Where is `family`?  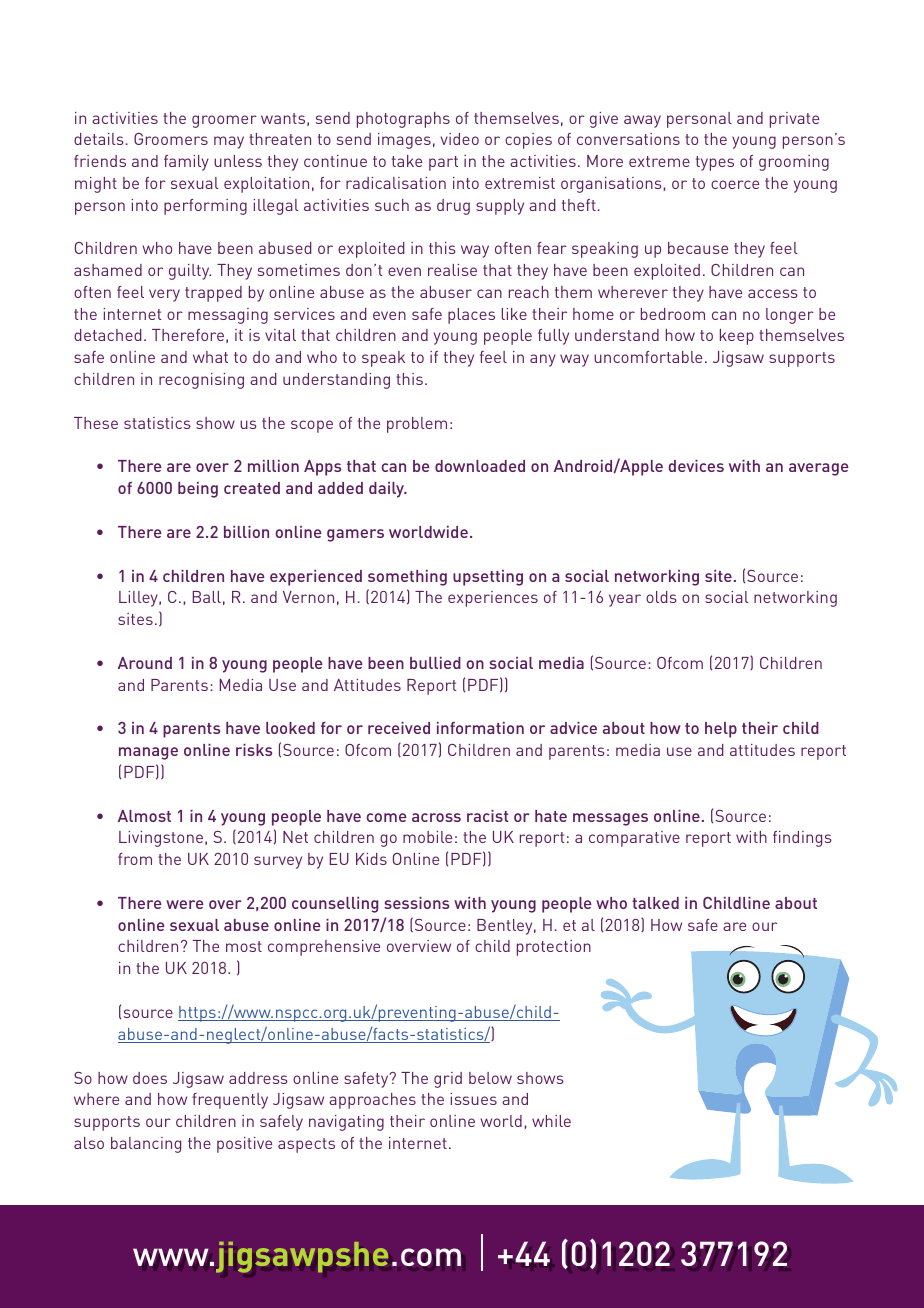 family is located at coordinates (186, 163).
